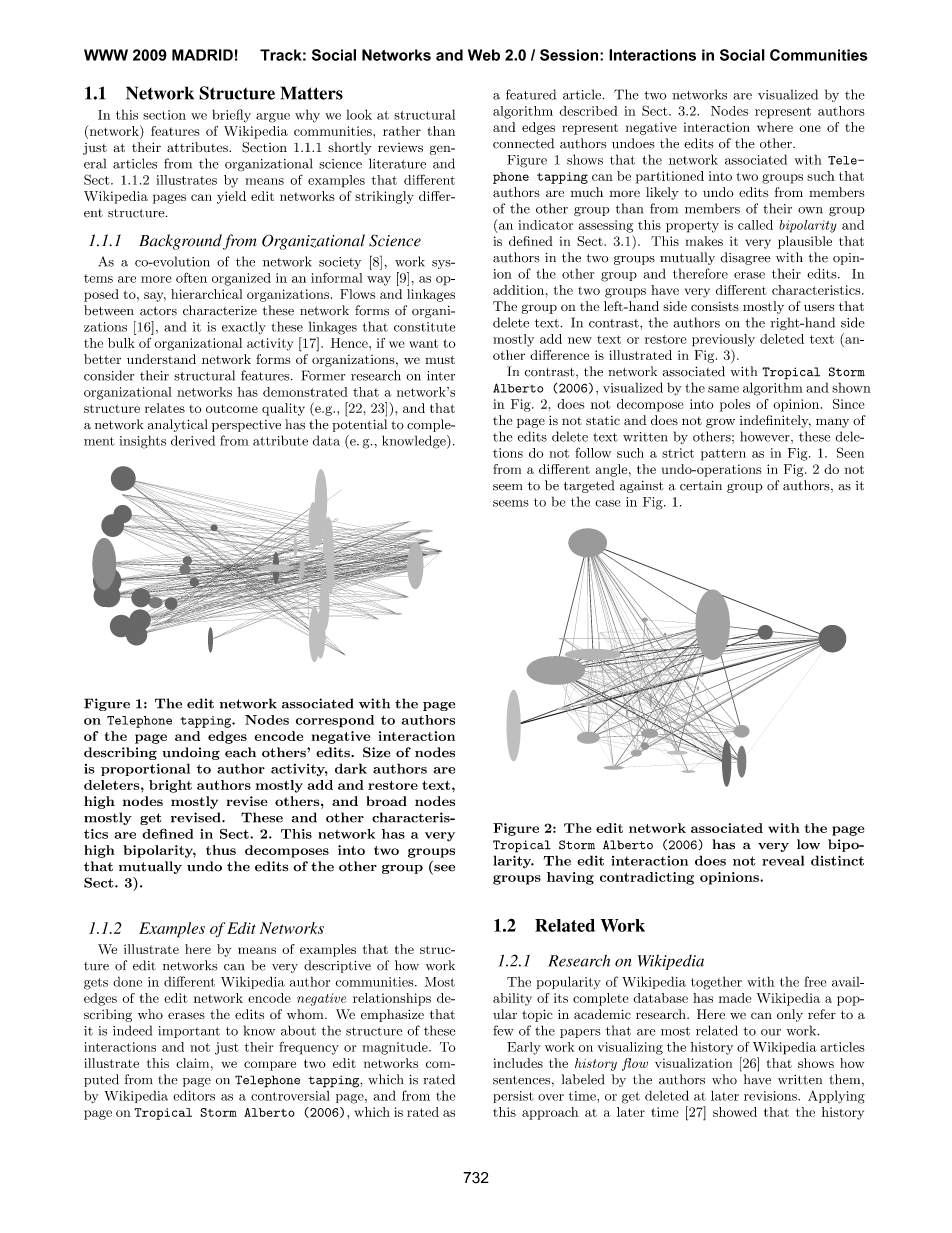 This document has height=1233, width=952. I want to click on reveal, so click(783, 860).
